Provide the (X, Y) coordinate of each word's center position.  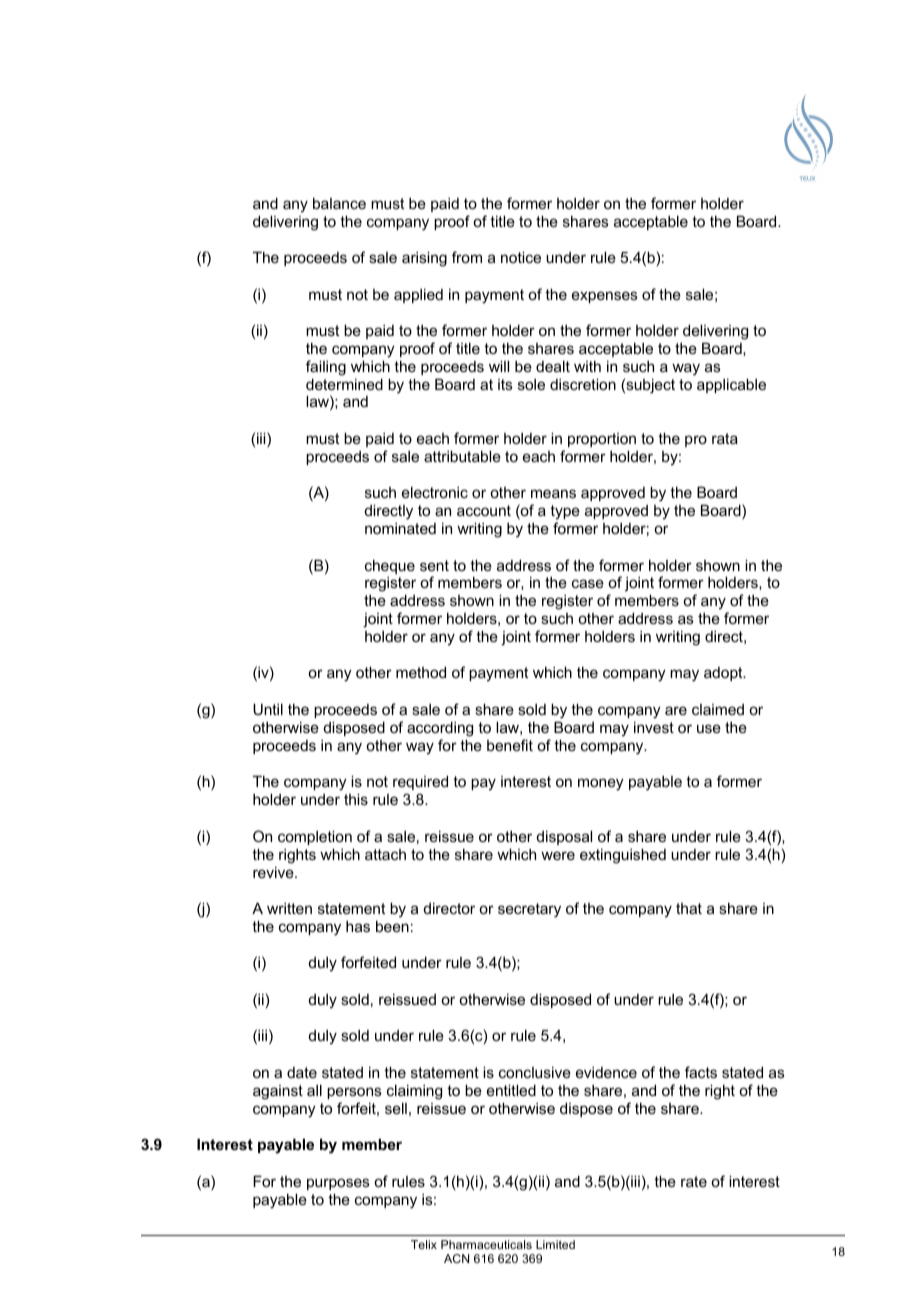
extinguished (623, 856)
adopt (724, 674)
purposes (338, 1184)
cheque (390, 566)
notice (521, 257)
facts (701, 1072)
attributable (462, 456)
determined (344, 384)
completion (315, 837)
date (302, 1072)
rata (725, 438)
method (421, 672)
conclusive (535, 1072)
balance (339, 203)
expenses (605, 297)
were (558, 855)
